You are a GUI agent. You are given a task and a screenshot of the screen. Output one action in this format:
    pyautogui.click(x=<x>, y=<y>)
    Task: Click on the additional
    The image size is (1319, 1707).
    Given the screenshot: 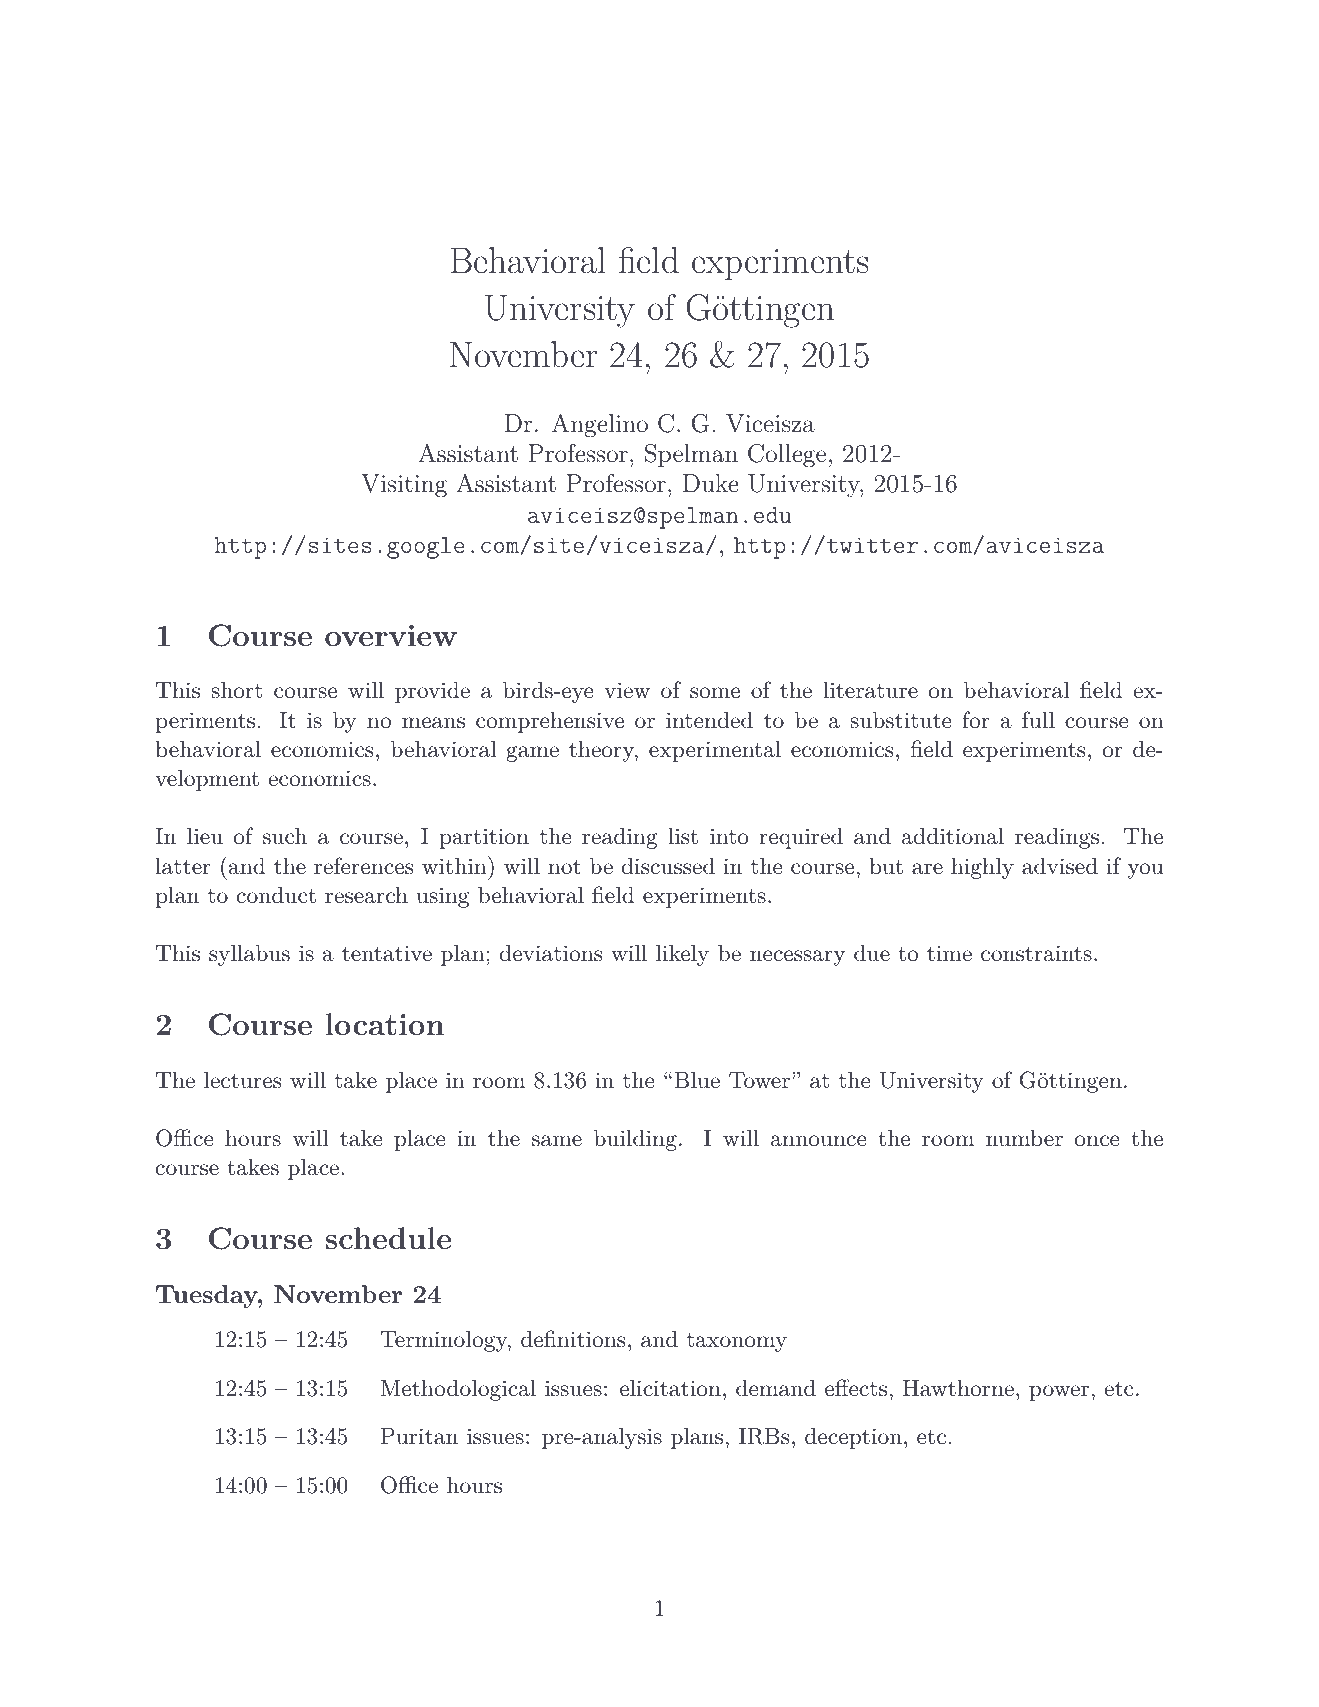 What is the action you would take?
    pyautogui.click(x=953, y=836)
